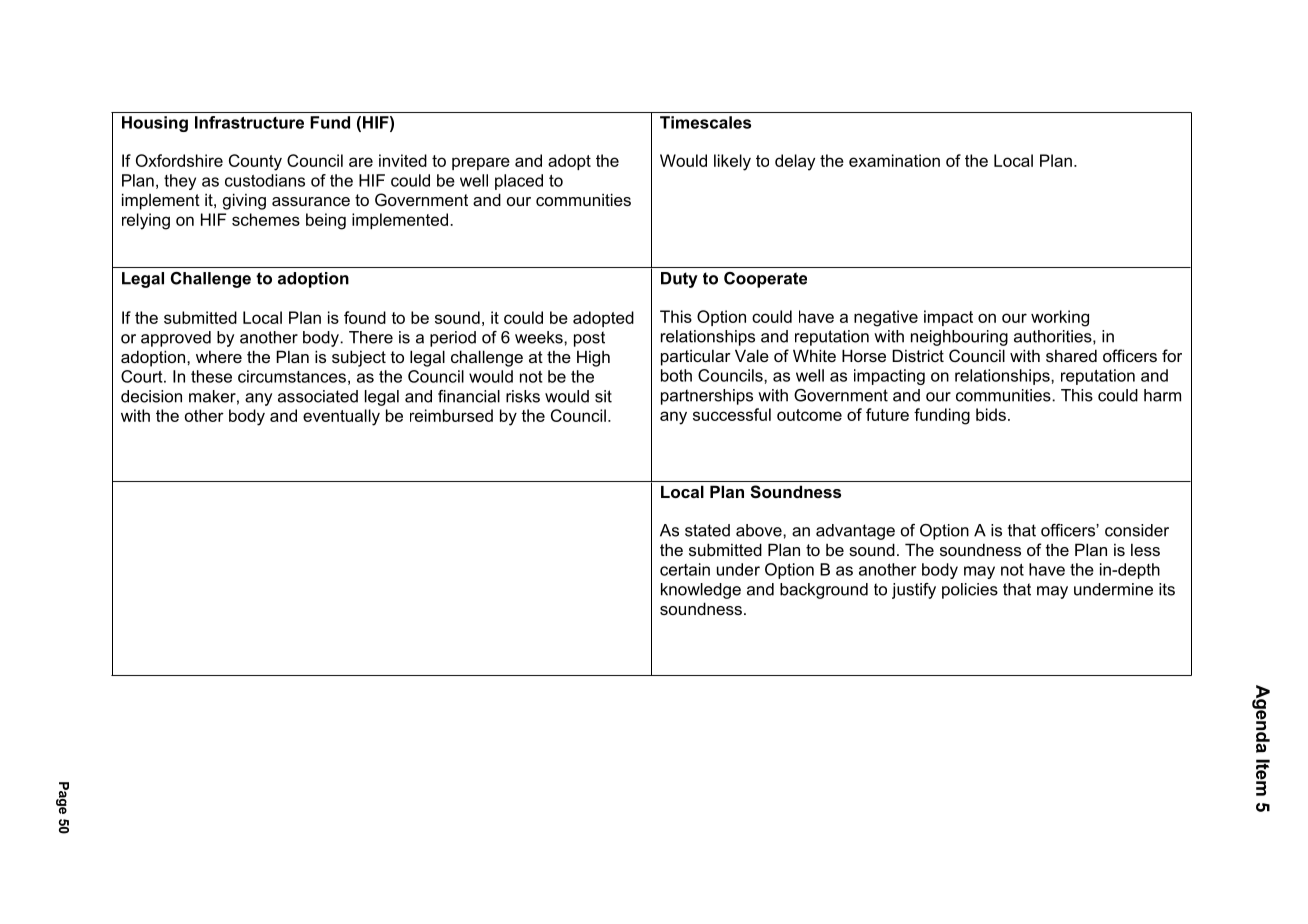 This screenshot has width=1308, height=924. Describe the element at coordinates (679, 280) in the screenshot. I see `Duty` at that location.
